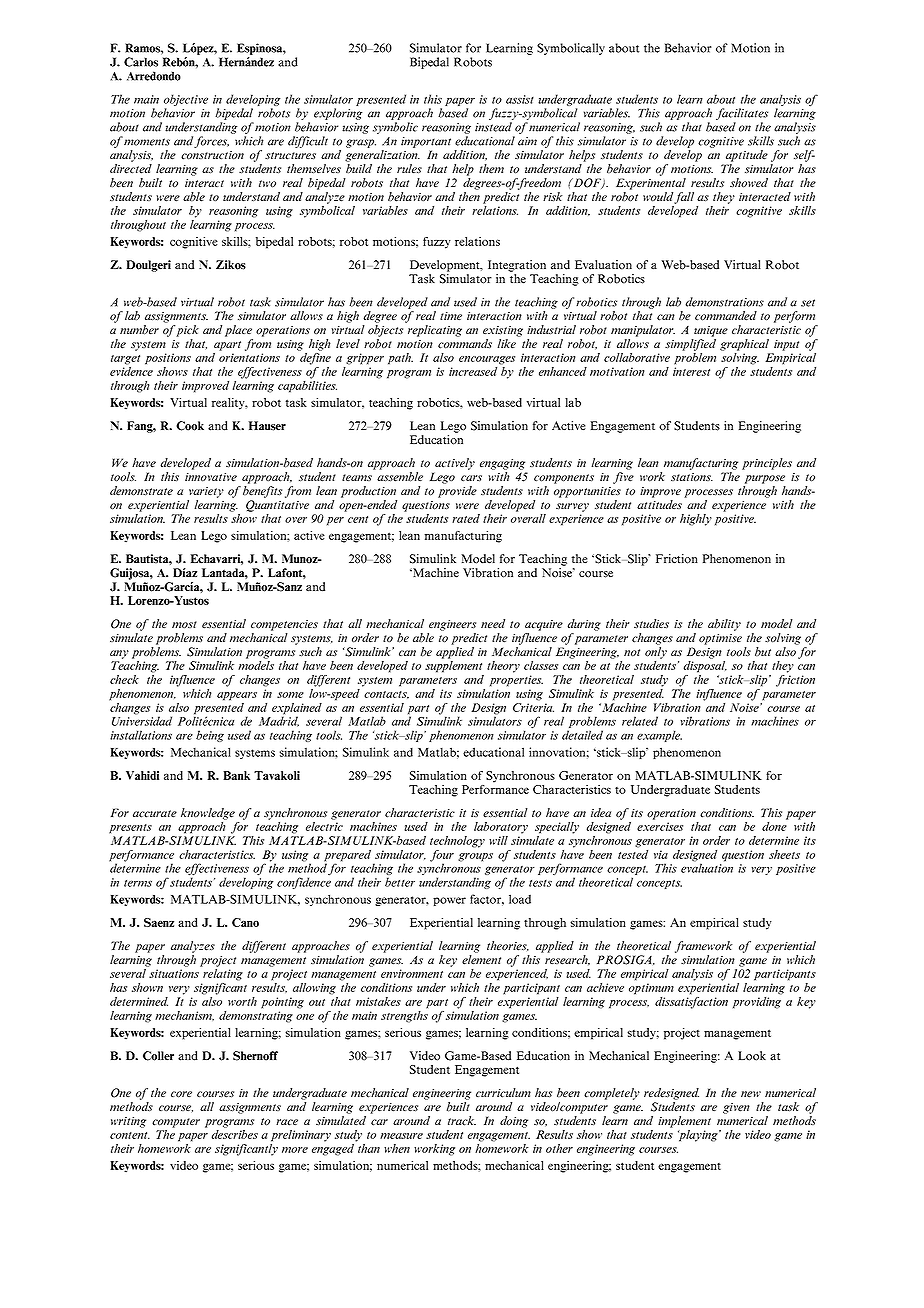 The image size is (924, 1308). What do you see at coordinates (784, 854) in the document?
I see `sheets` at bounding box center [784, 854].
